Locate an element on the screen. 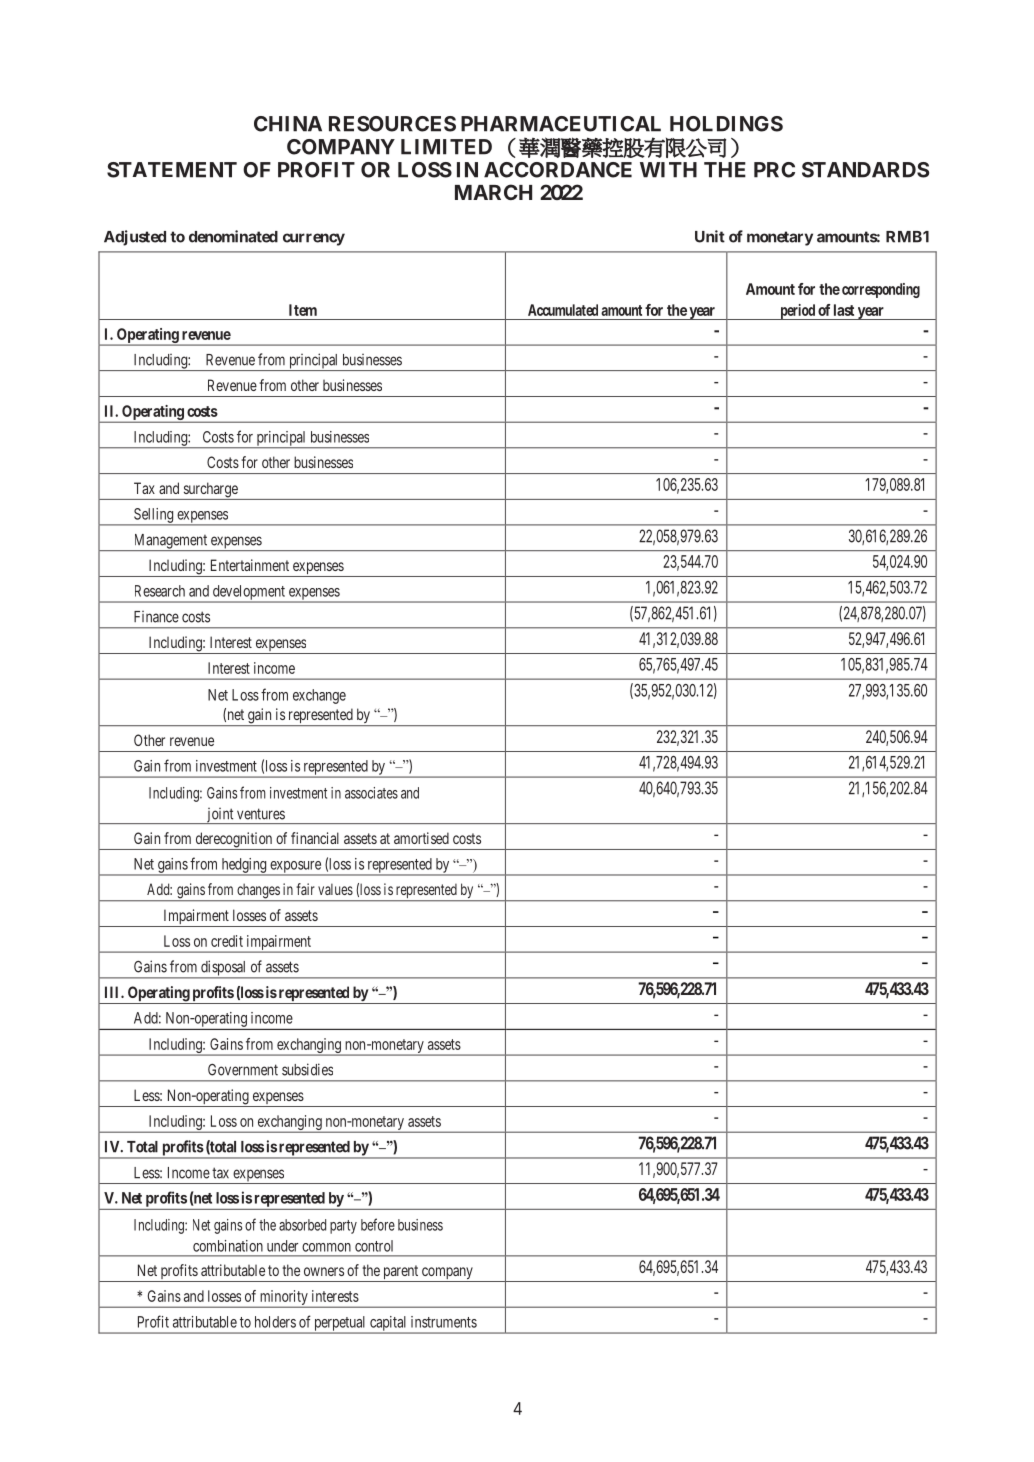  exchange is located at coordinates (319, 696).
